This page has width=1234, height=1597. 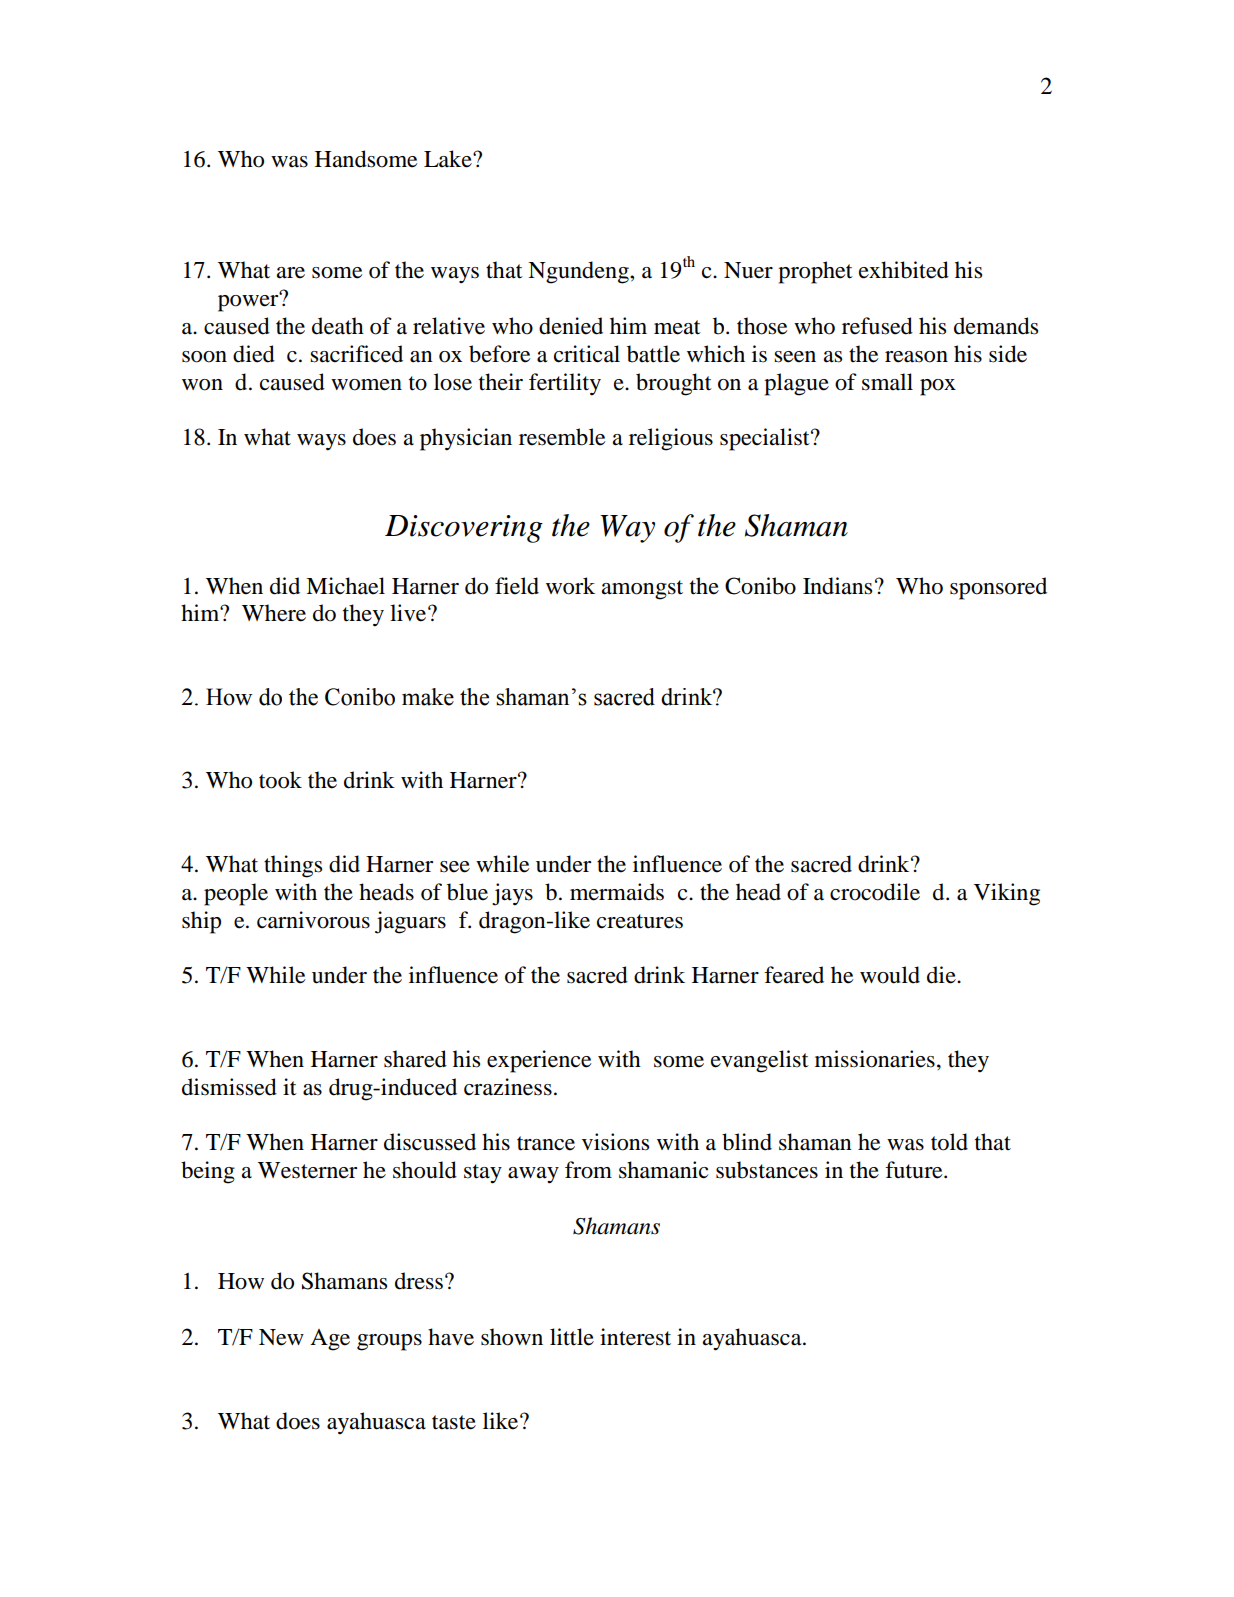 I want to click on mermaids, so click(x=617, y=892).
